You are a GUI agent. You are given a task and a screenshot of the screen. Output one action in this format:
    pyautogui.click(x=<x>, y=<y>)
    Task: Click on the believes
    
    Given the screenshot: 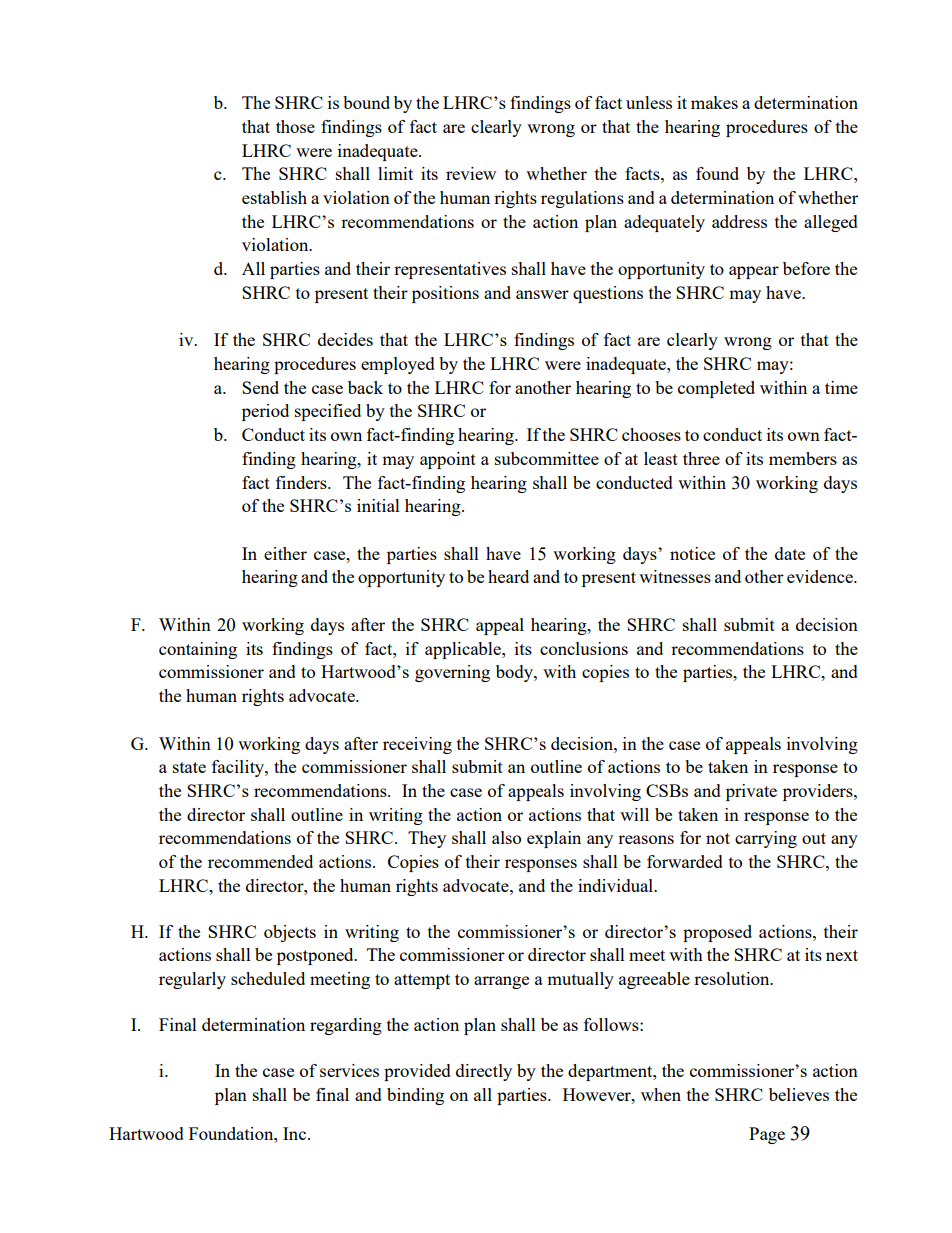 What is the action you would take?
    pyautogui.click(x=799, y=1094)
